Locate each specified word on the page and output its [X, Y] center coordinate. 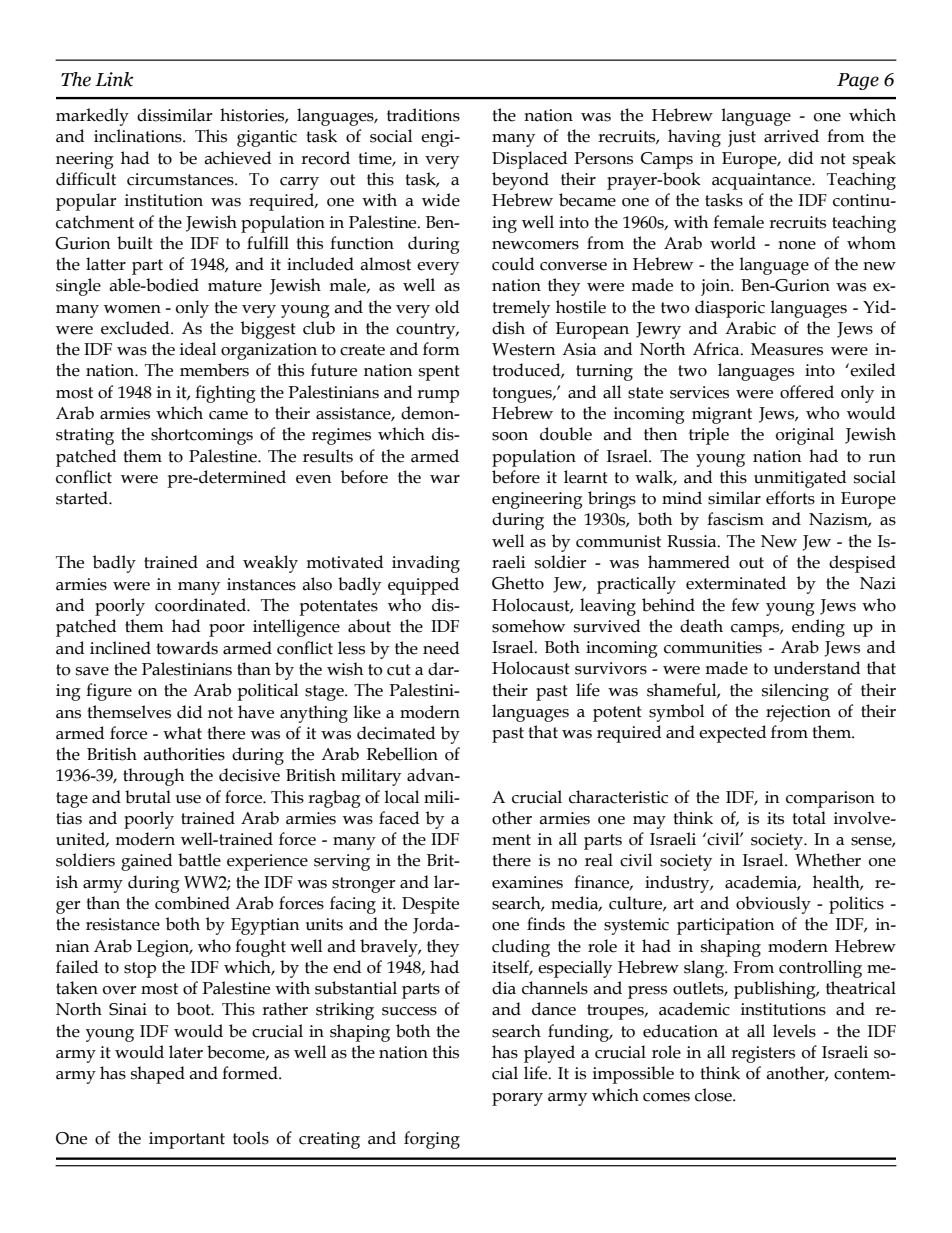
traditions [423, 115]
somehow [528, 626]
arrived [791, 136]
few [745, 605]
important [187, 1140]
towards [187, 648]
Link [114, 79]
